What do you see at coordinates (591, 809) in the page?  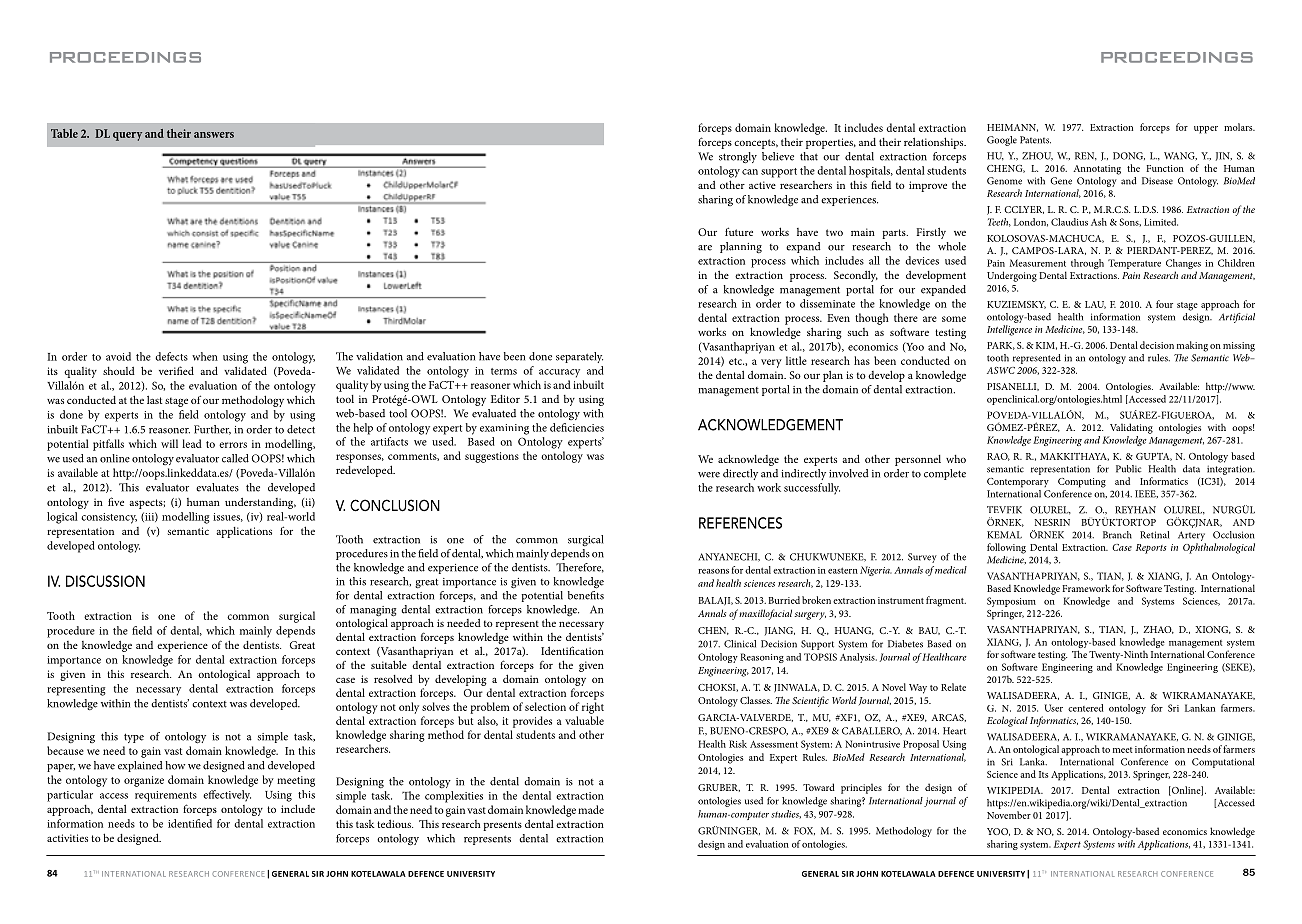 I see `made` at bounding box center [591, 809].
